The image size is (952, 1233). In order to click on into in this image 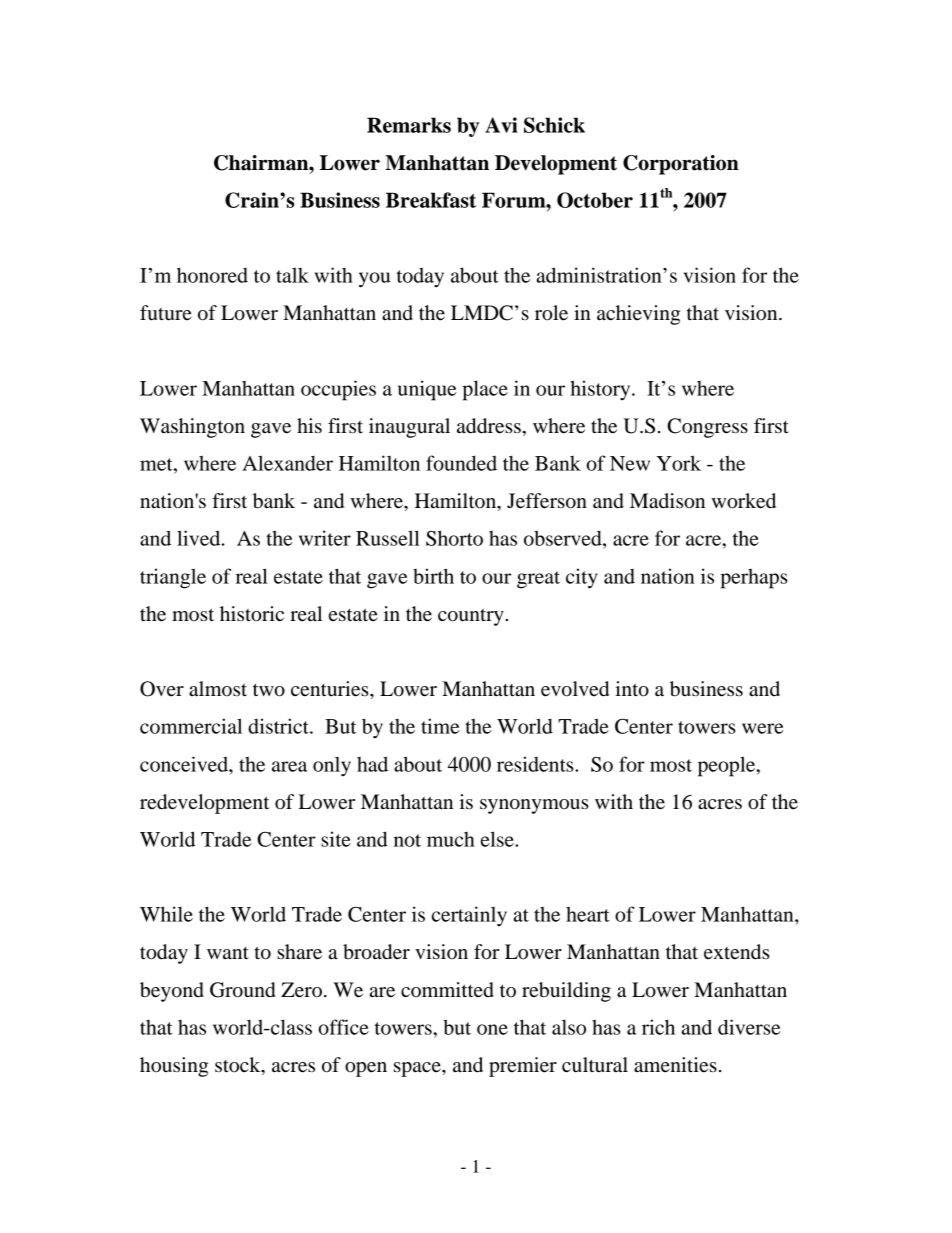, I will do `click(632, 689)`.
